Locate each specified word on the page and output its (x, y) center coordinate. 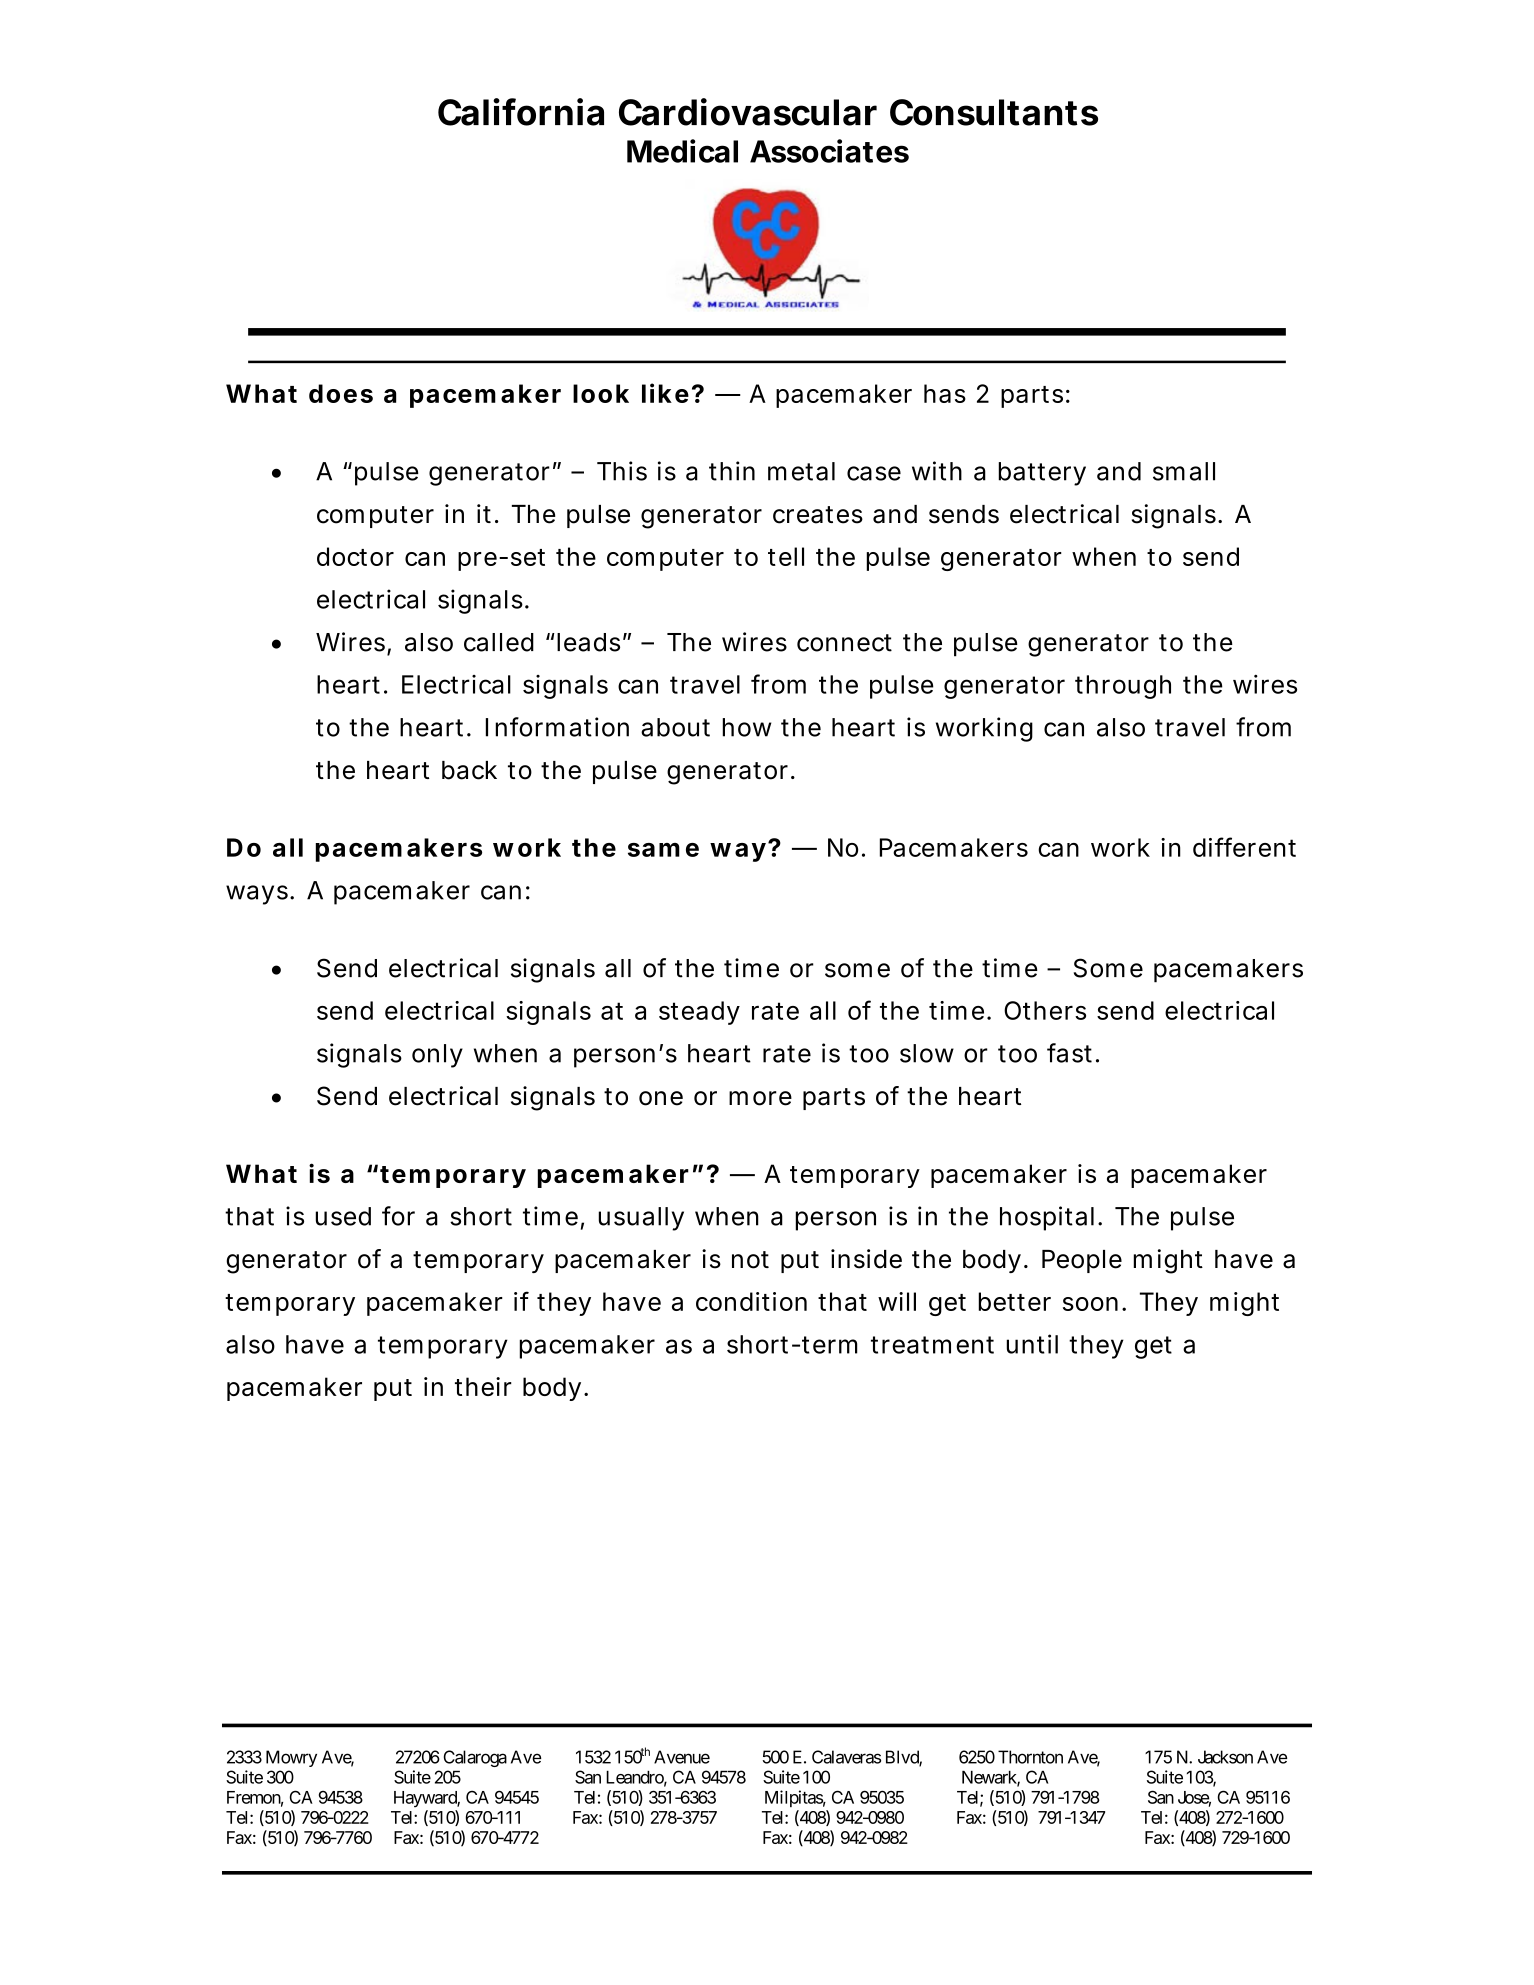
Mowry (291, 1758)
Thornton (1030, 1757)
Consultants (994, 112)
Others (1045, 1010)
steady (699, 1013)
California (521, 112)
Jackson (1225, 1757)
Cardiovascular (748, 112)
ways (257, 895)
